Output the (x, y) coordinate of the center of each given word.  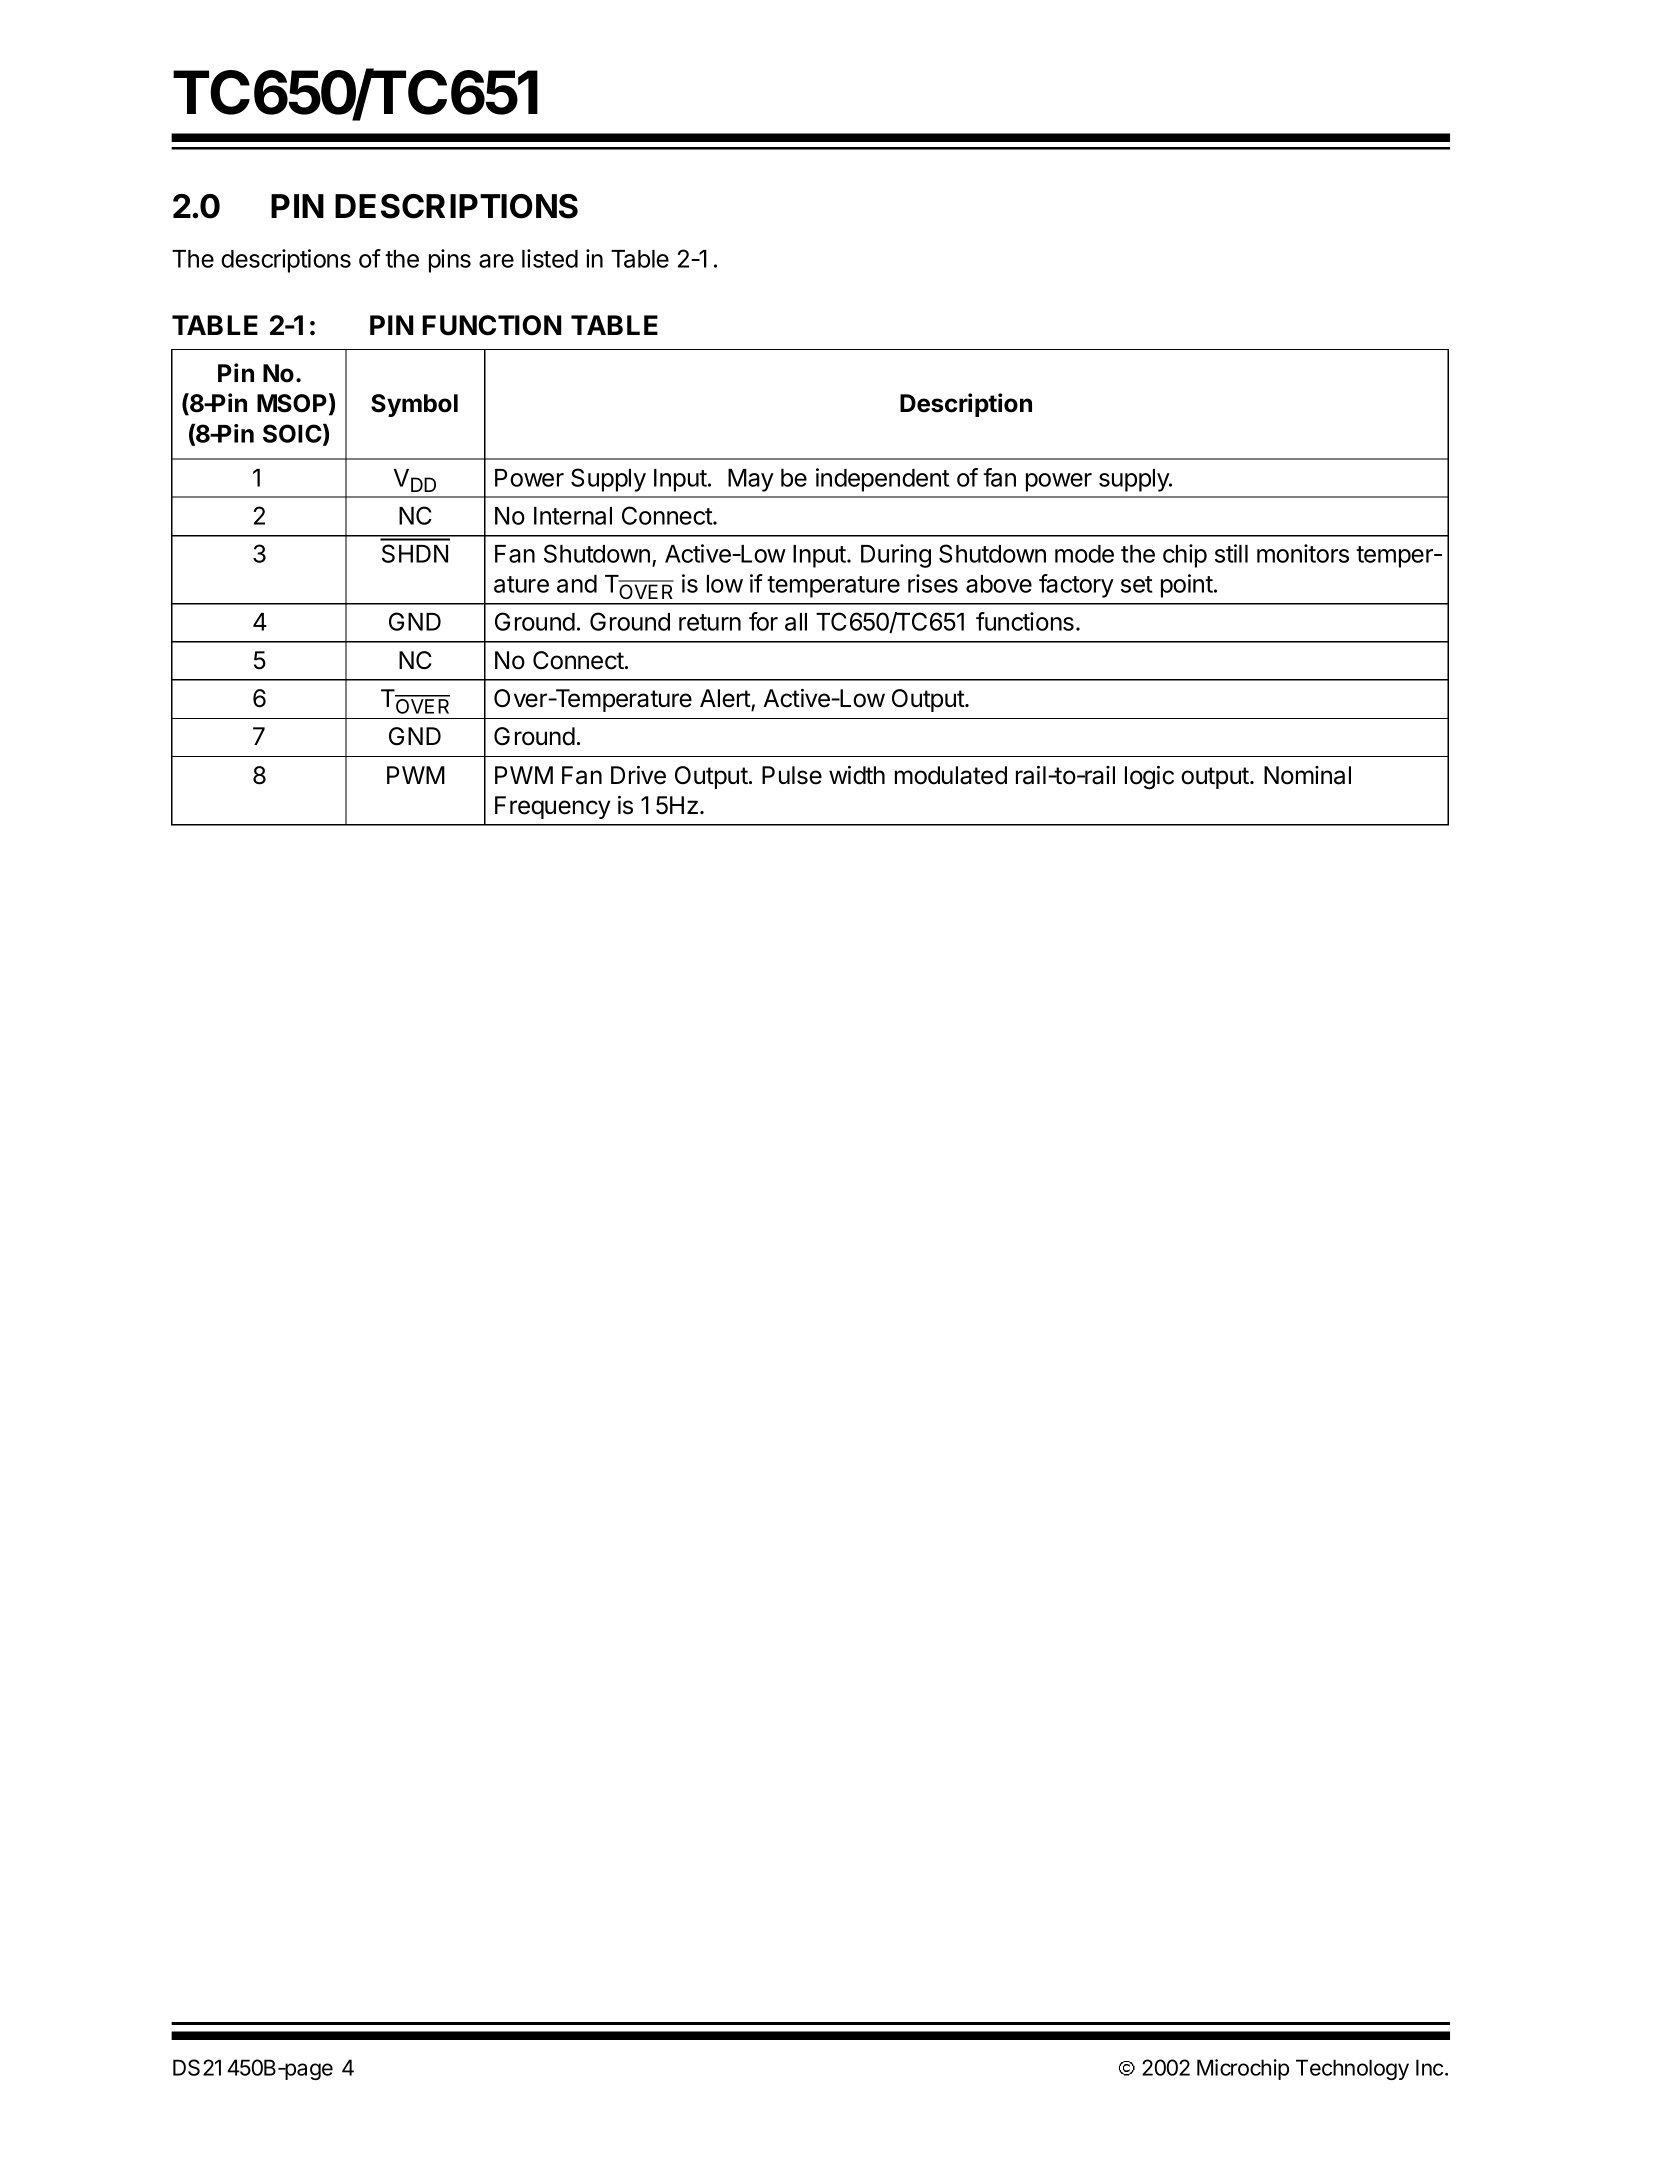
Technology (1352, 2069)
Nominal (1307, 775)
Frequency (553, 807)
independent (883, 480)
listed (550, 258)
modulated (951, 775)
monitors (1303, 553)
